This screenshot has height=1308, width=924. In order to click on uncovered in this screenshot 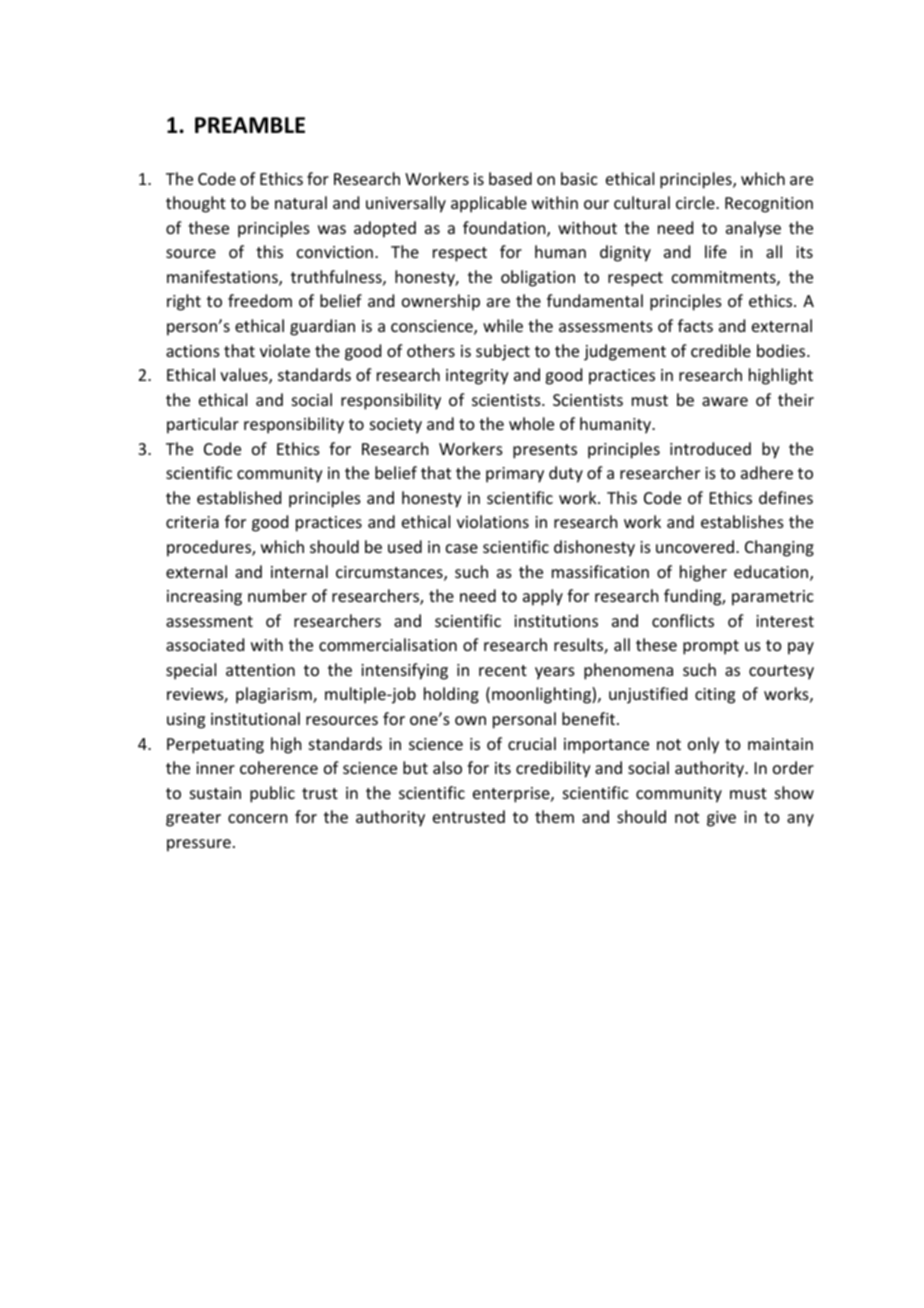, I will do `click(695, 546)`.
